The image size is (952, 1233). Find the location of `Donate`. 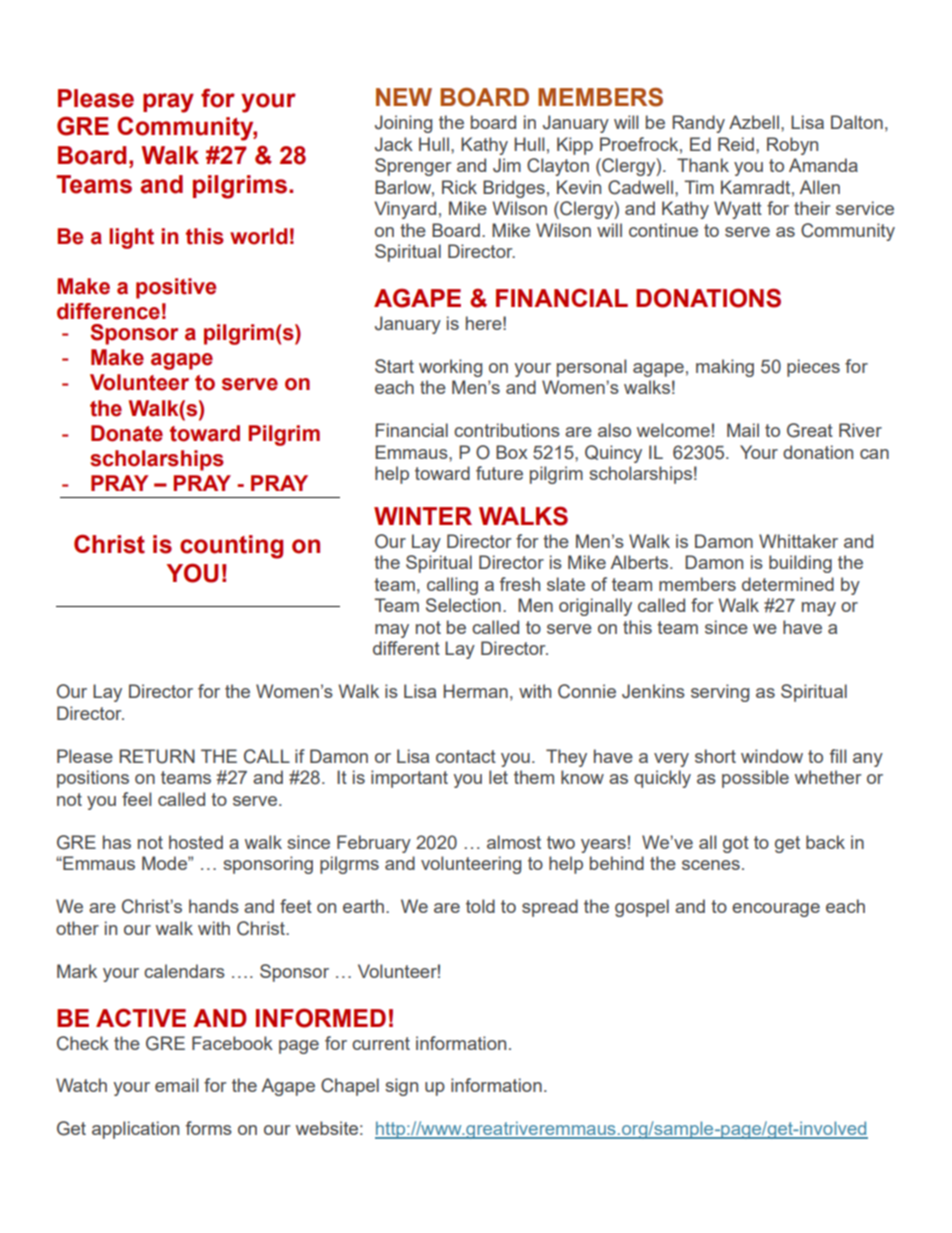

Donate is located at coordinates (127, 433).
